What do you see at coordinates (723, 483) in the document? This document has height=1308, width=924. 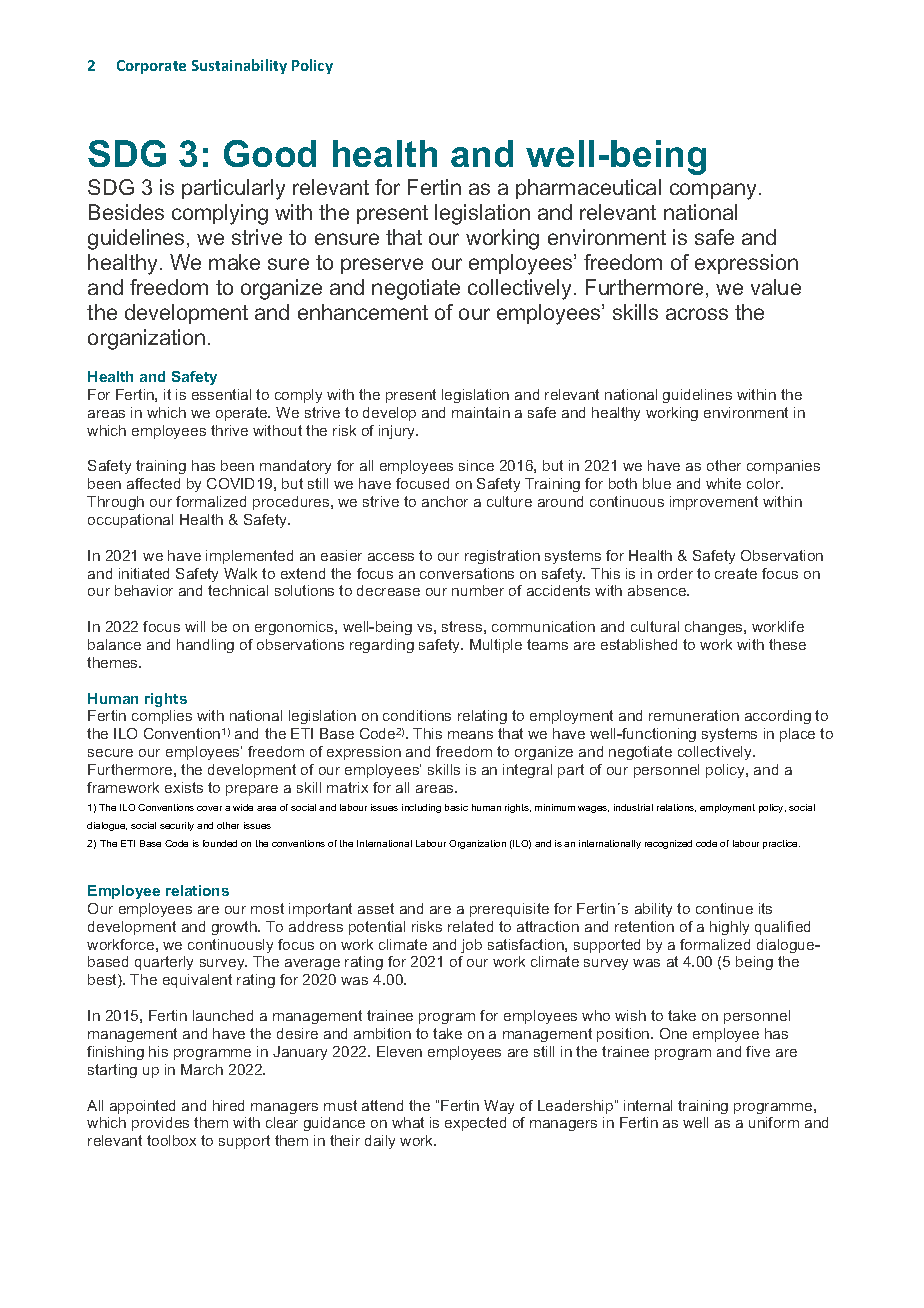 I see `white` at bounding box center [723, 483].
